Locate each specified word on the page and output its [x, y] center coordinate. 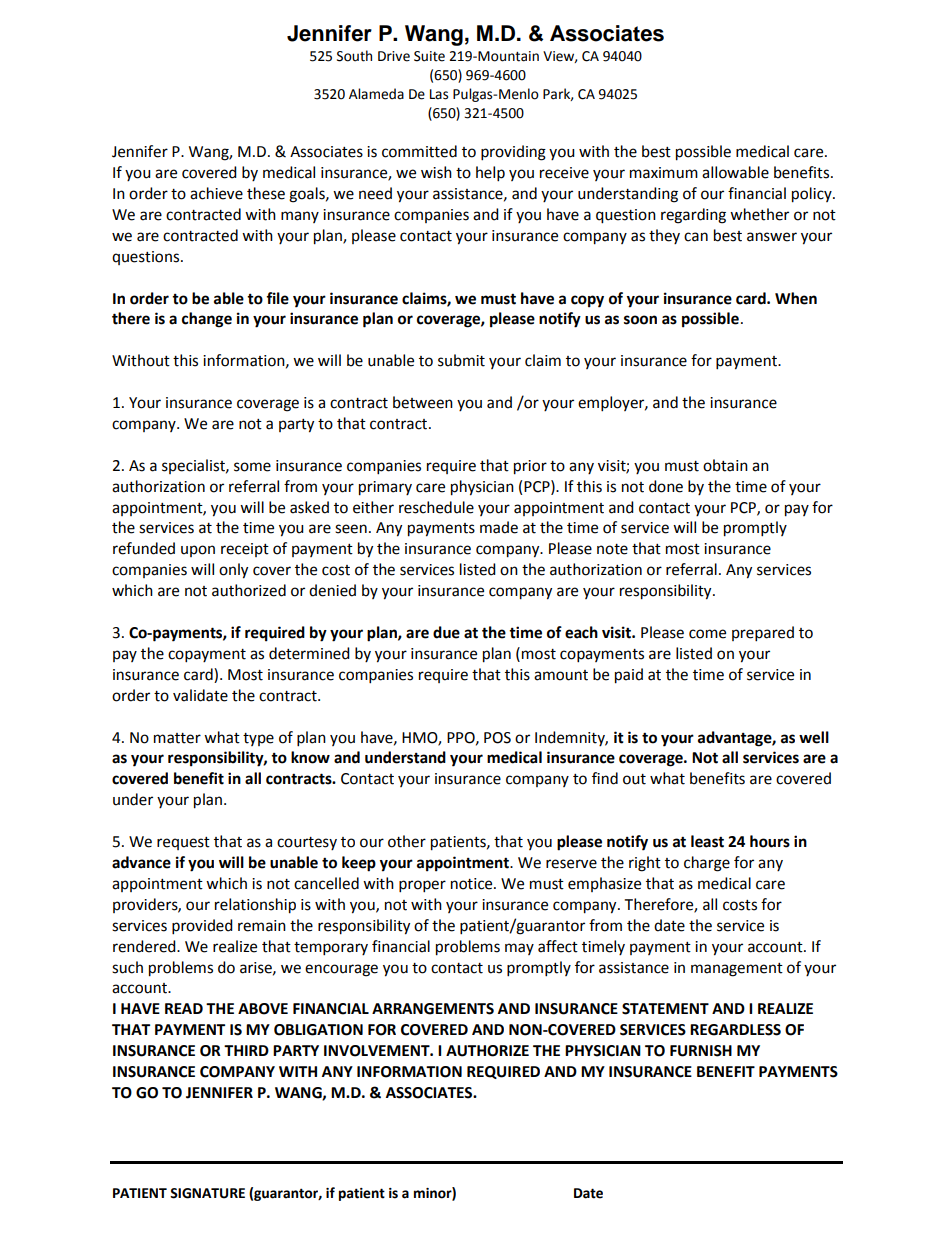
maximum [664, 173]
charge [707, 864]
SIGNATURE [207, 1193]
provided [202, 927]
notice [473, 884]
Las [439, 94]
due [446, 632]
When [796, 298]
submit [461, 360]
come [707, 634]
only [233, 571]
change [207, 320]
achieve [216, 193]
